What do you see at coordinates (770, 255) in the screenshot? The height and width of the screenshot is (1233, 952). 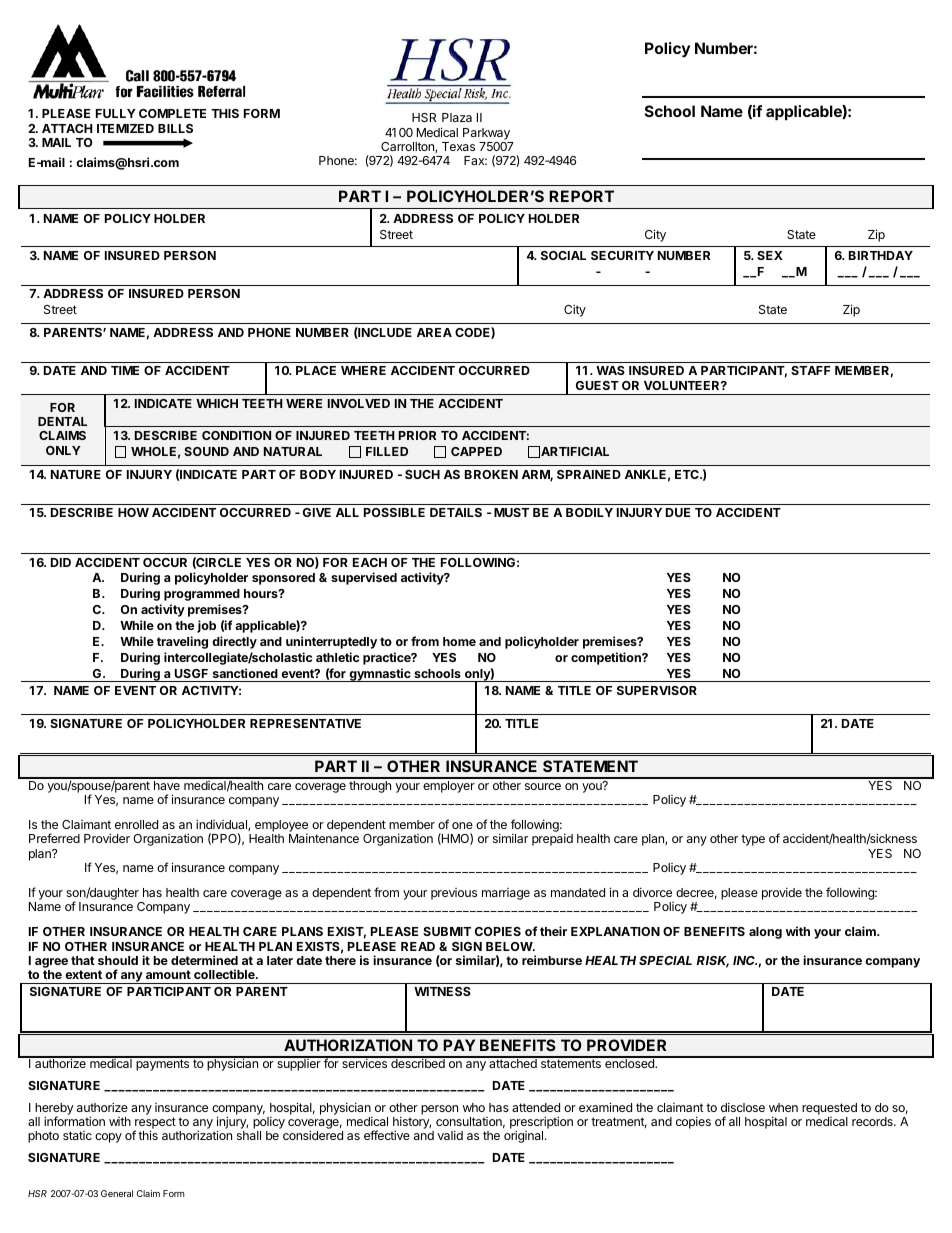 I see `SEX` at bounding box center [770, 255].
